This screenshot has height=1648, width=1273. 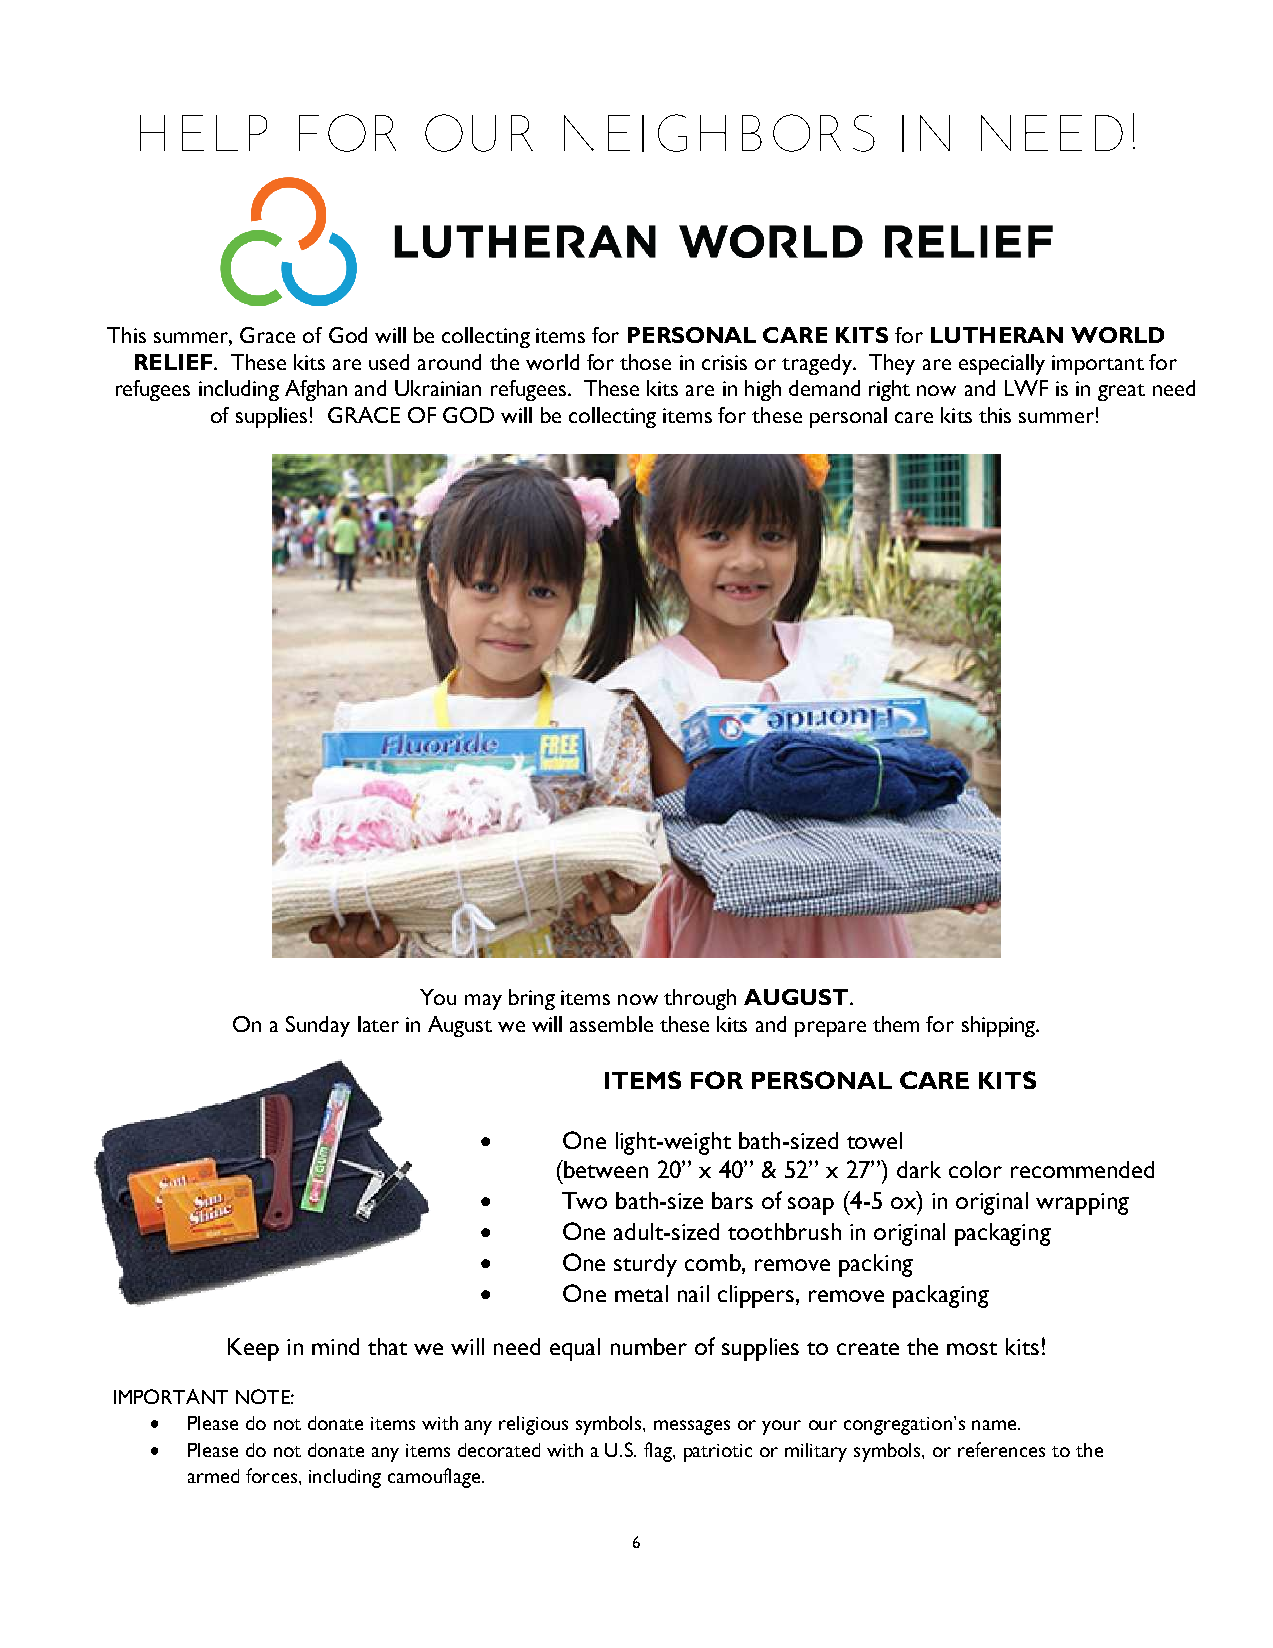 What do you see at coordinates (763, 390) in the screenshot?
I see `high` at bounding box center [763, 390].
